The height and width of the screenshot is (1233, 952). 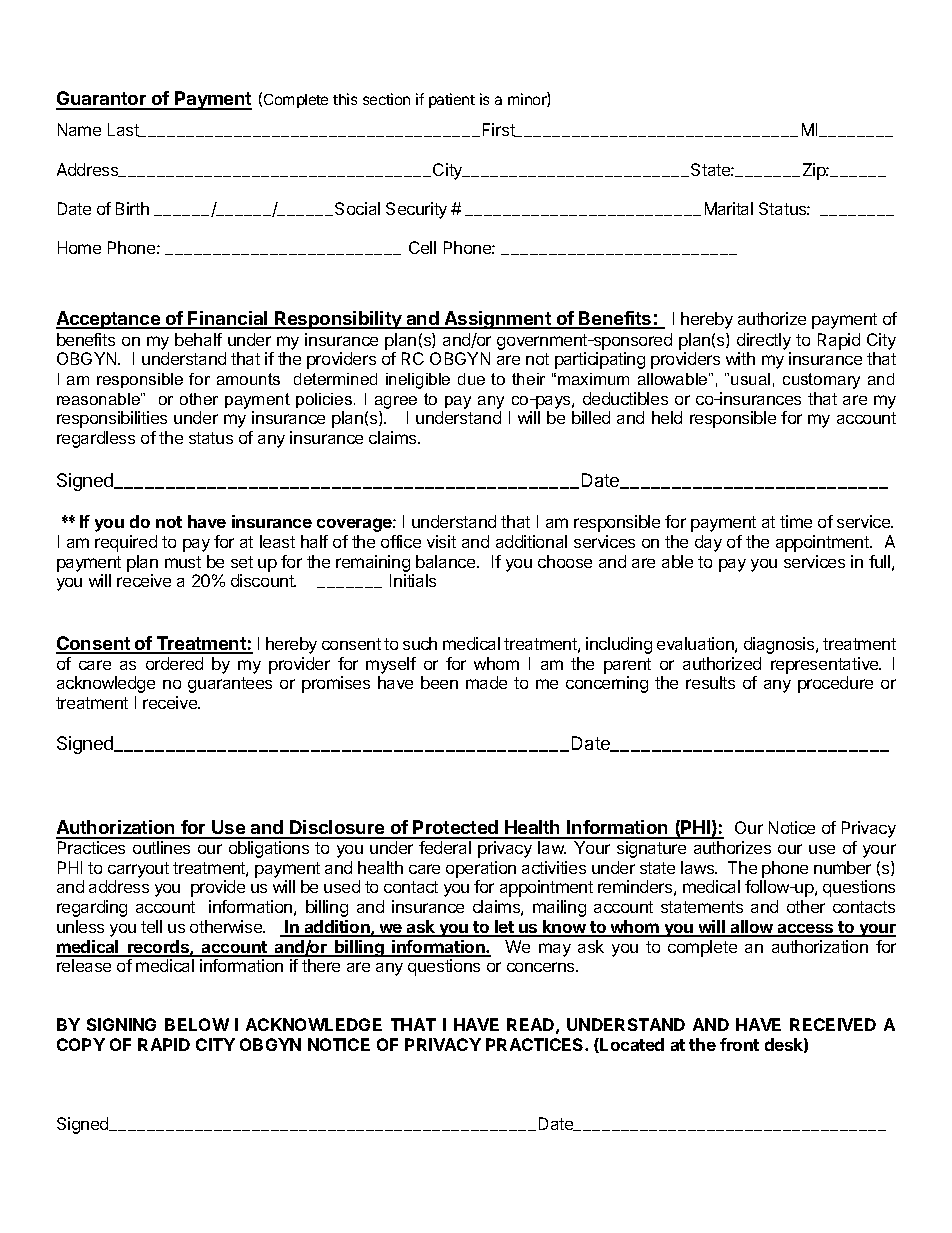 I want to click on directly, so click(x=764, y=341).
